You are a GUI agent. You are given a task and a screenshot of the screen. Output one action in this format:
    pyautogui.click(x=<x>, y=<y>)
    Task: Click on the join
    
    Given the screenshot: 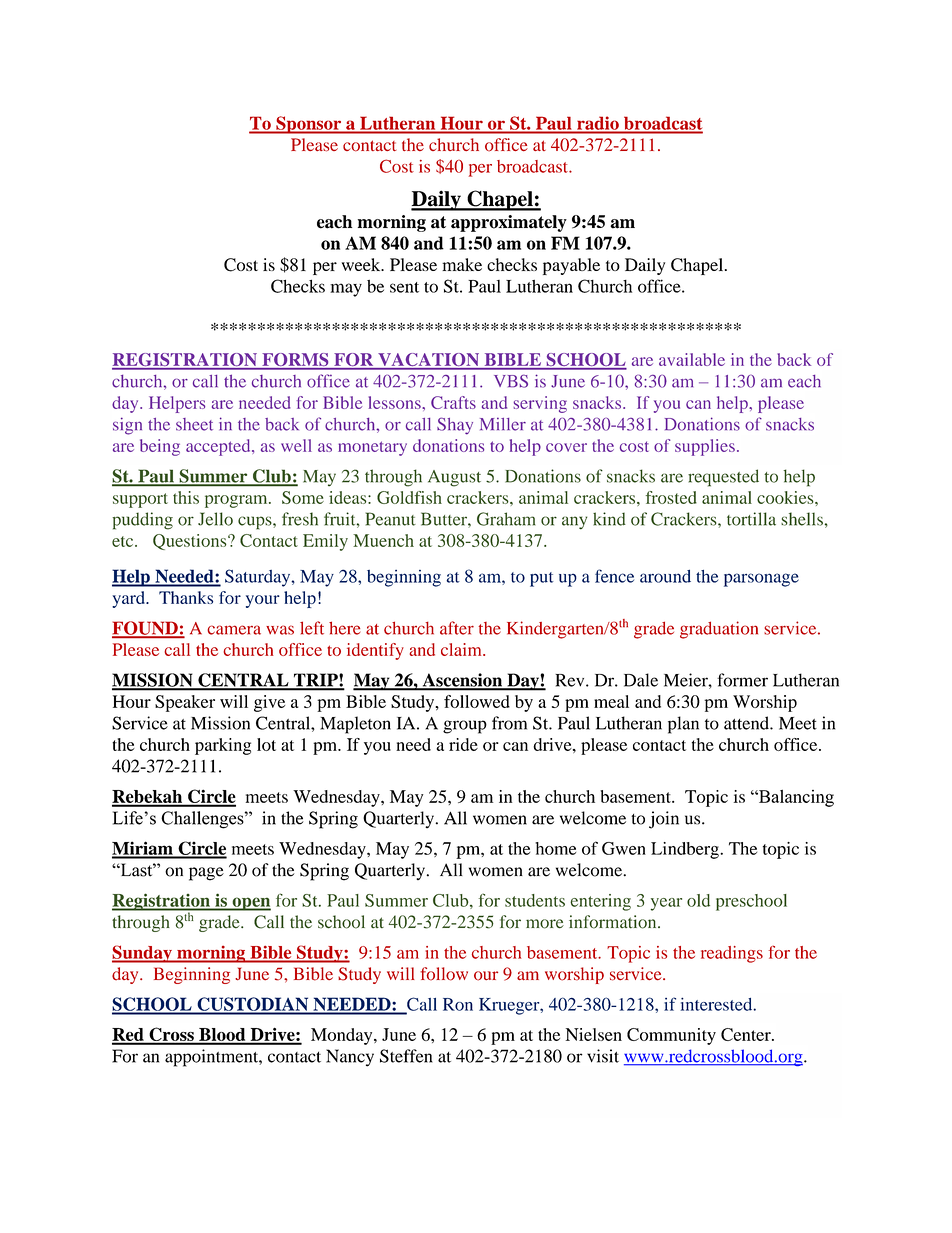 What is the action you would take?
    pyautogui.click(x=664, y=820)
